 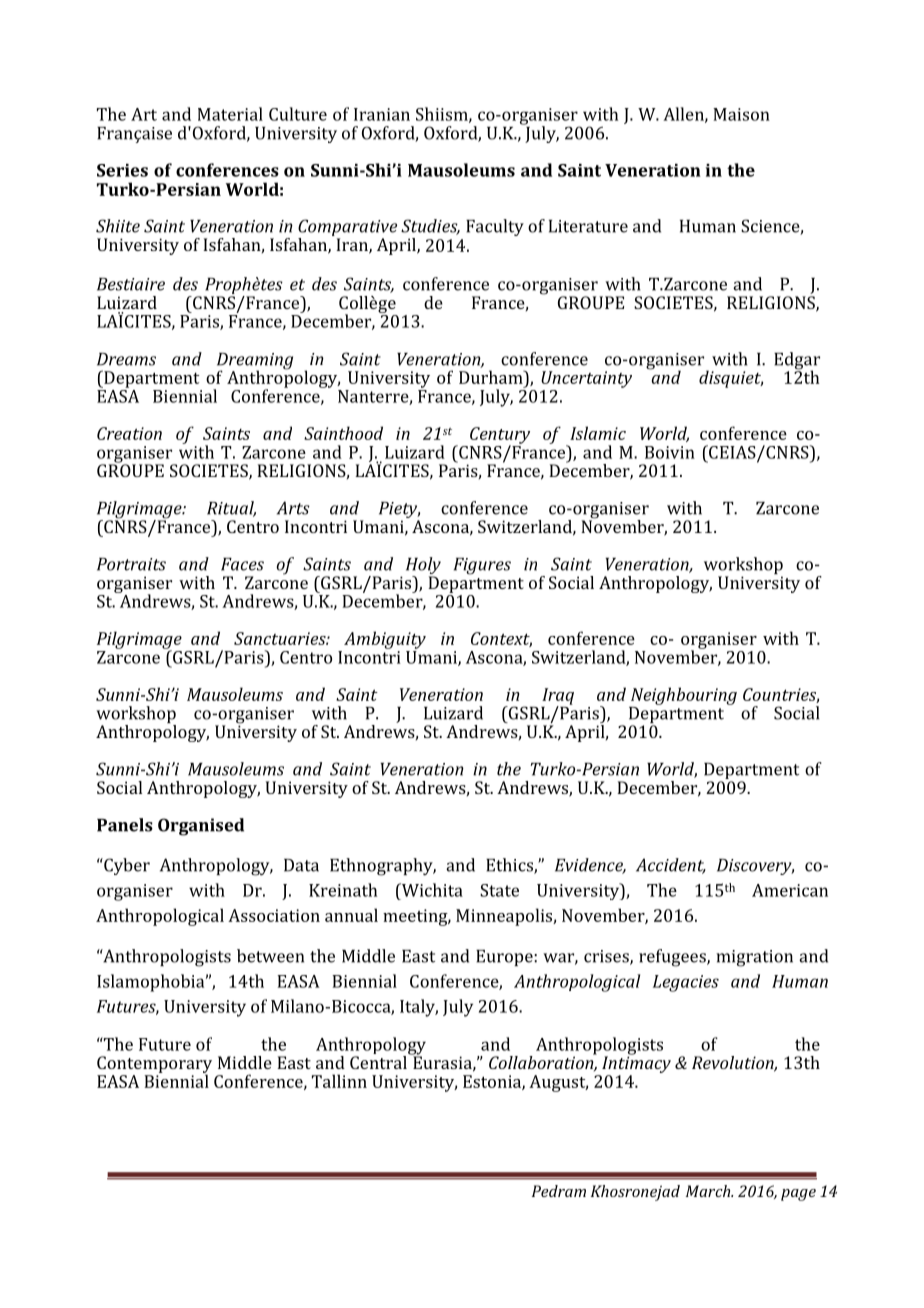 What do you see at coordinates (684, 696) in the page?
I see `Neighbouring` at bounding box center [684, 696].
